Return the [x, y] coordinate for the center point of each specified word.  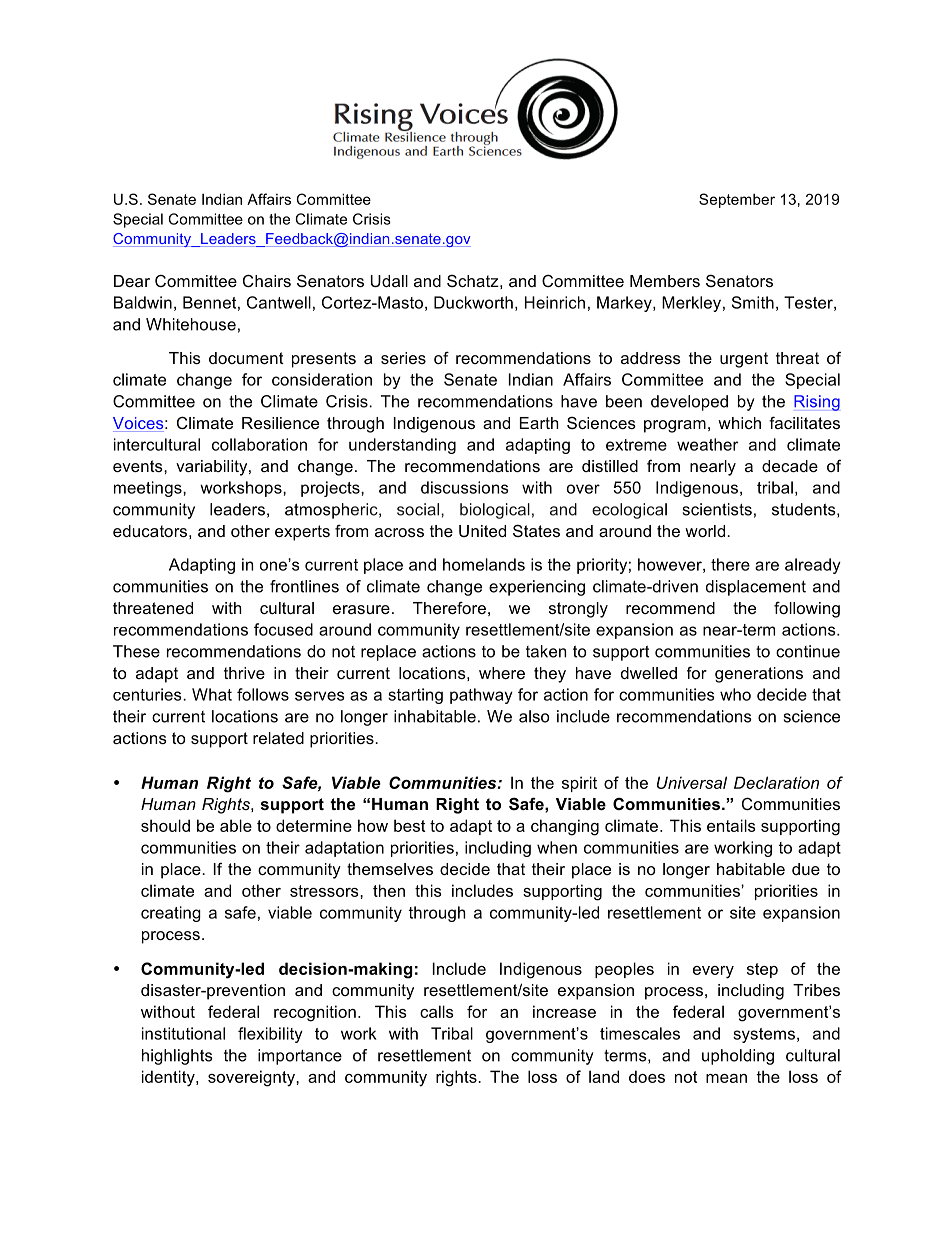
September [737, 200]
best [409, 825]
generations [759, 675]
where [502, 673]
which [739, 423]
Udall [389, 281]
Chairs [267, 280]
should [165, 825]
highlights [177, 1057]
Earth [539, 423]
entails [731, 825]
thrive [244, 673]
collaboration [259, 444]
